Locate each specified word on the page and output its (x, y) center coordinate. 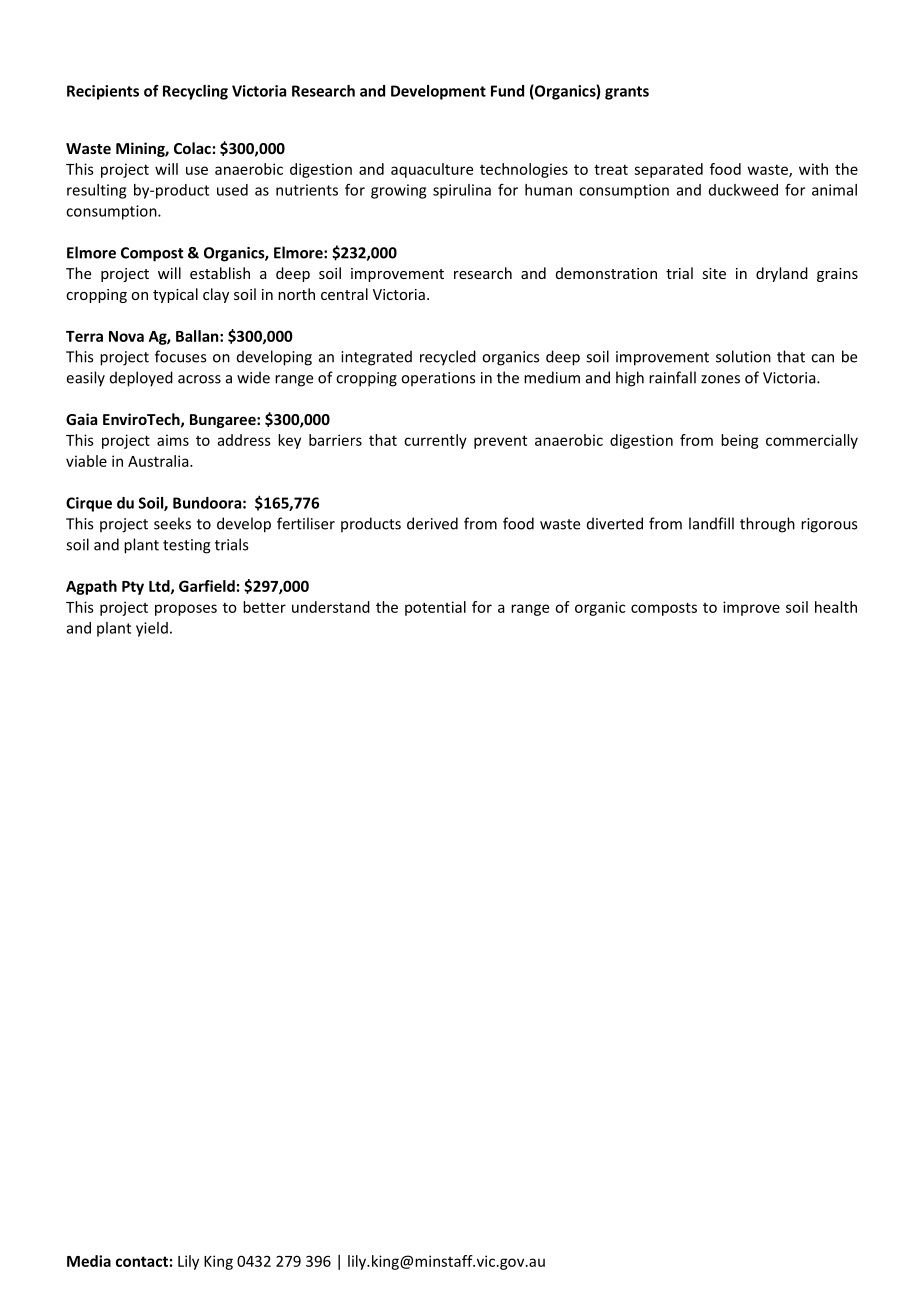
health (836, 607)
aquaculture (432, 170)
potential (435, 608)
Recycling (195, 92)
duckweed (743, 190)
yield (152, 629)
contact (142, 1261)
